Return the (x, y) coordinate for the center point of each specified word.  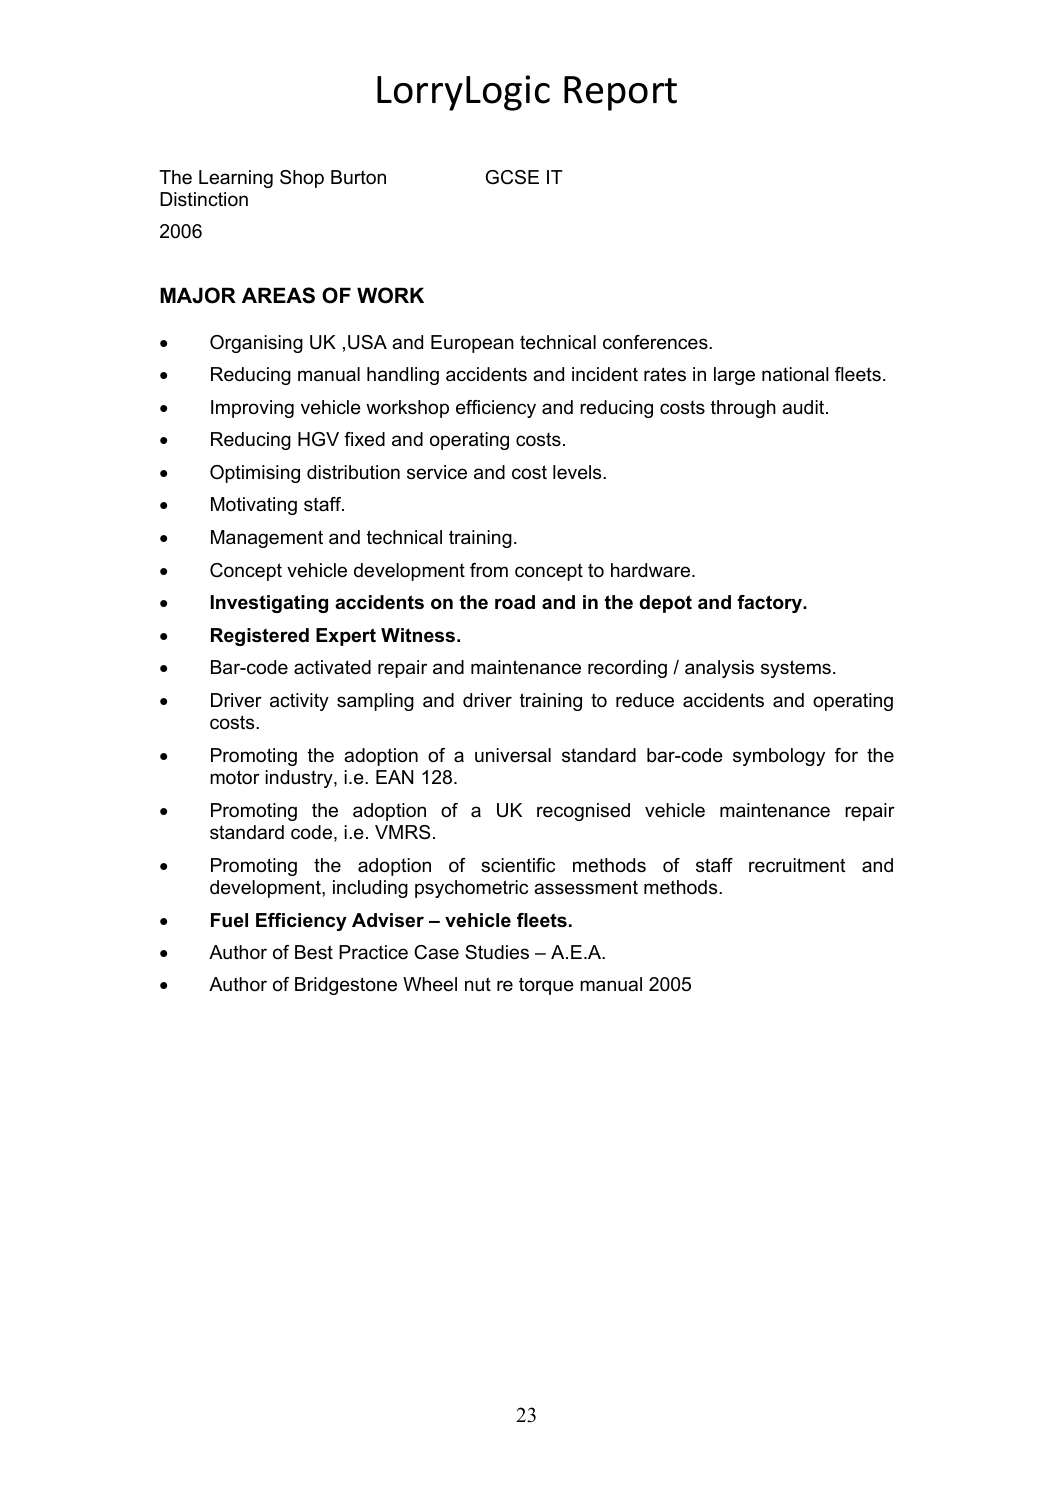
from (489, 570)
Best (314, 952)
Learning (236, 179)
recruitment (797, 865)
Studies (497, 952)
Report (620, 93)
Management (267, 539)
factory (771, 604)
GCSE (512, 177)
